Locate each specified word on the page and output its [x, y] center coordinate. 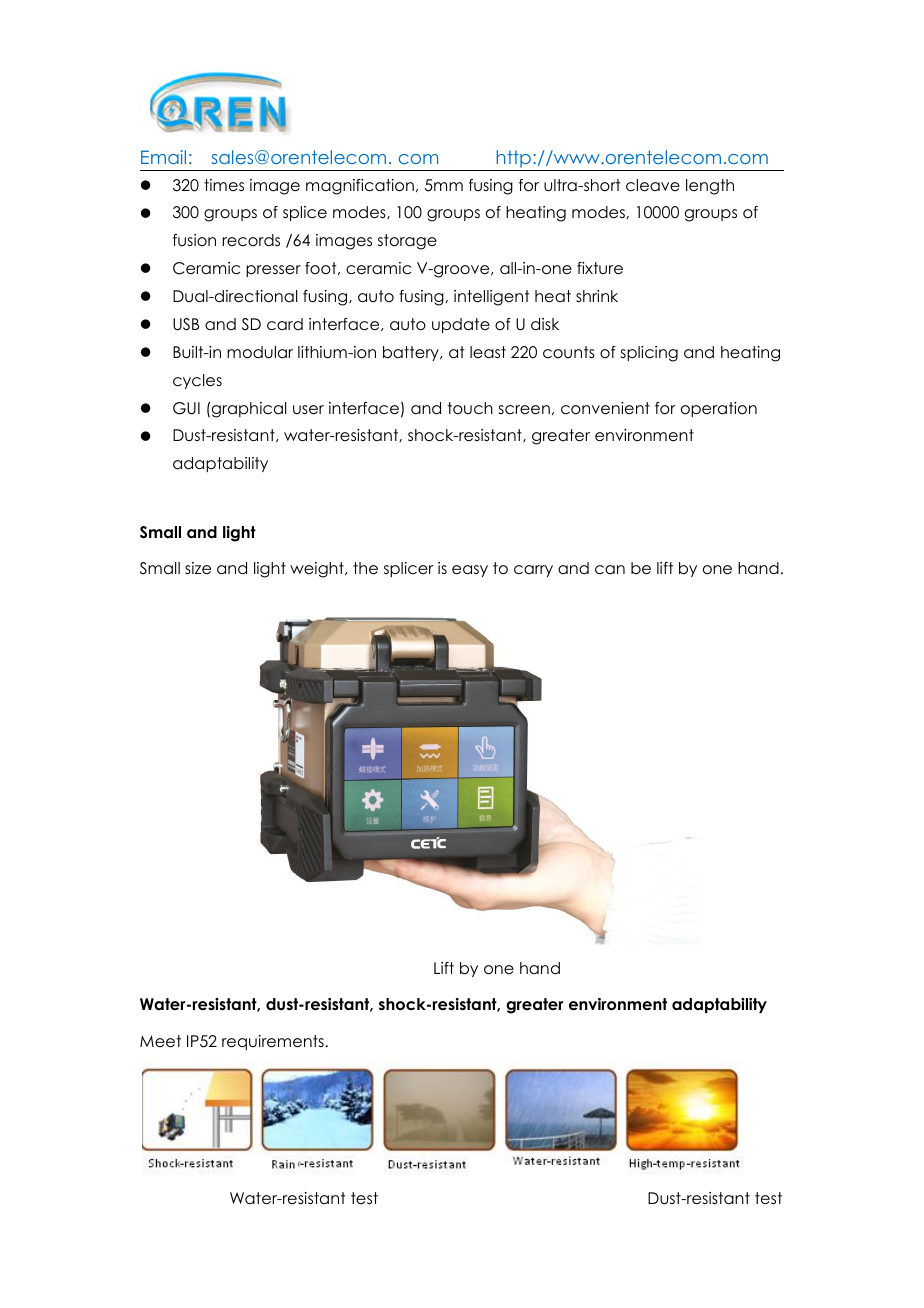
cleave [653, 185]
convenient [605, 408]
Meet [160, 1041]
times [224, 185]
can [610, 570]
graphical [249, 410]
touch [470, 408]
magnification [360, 187]
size [198, 568]
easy [470, 571]
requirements [273, 1042]
